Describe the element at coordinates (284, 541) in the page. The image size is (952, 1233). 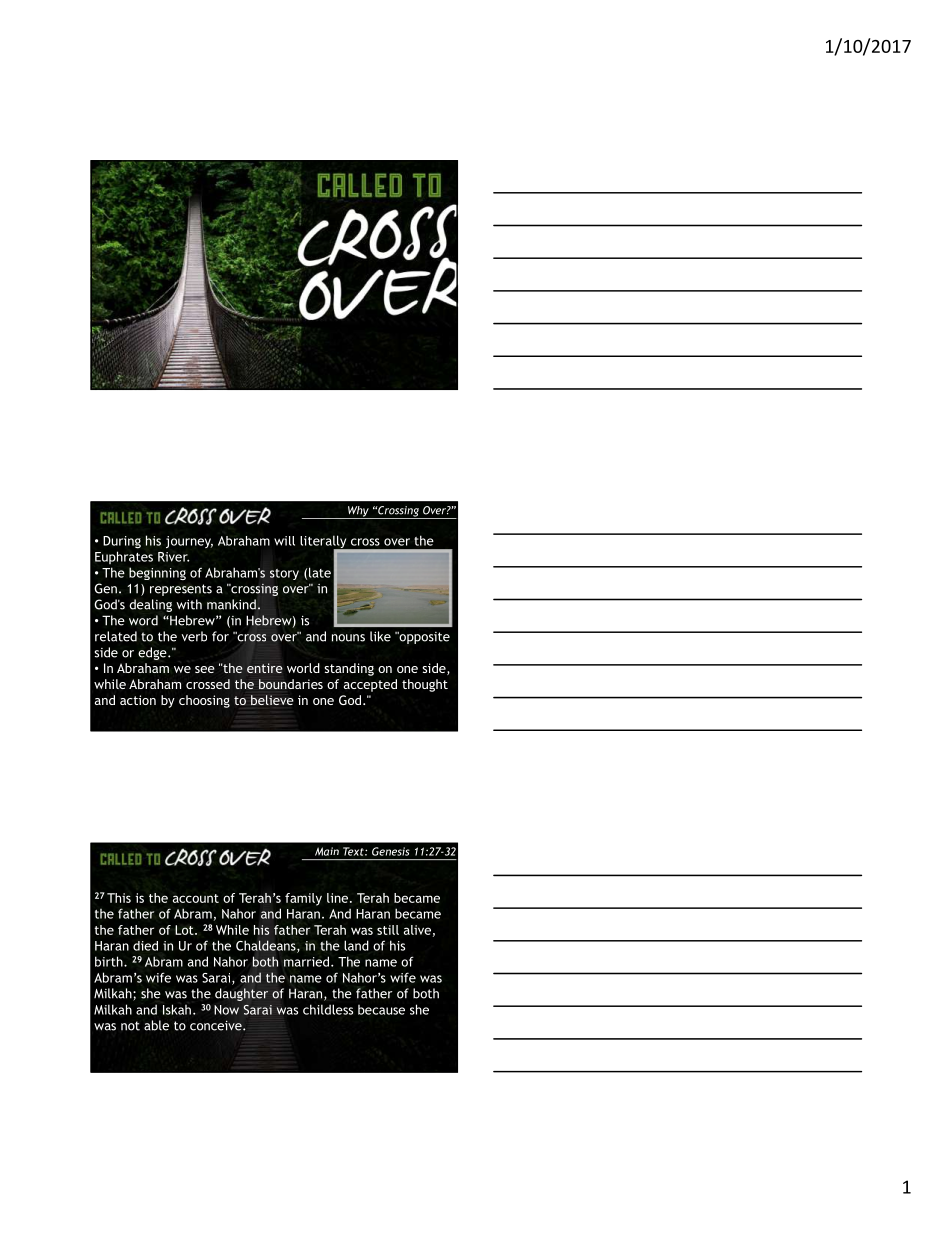
I see `will` at that location.
